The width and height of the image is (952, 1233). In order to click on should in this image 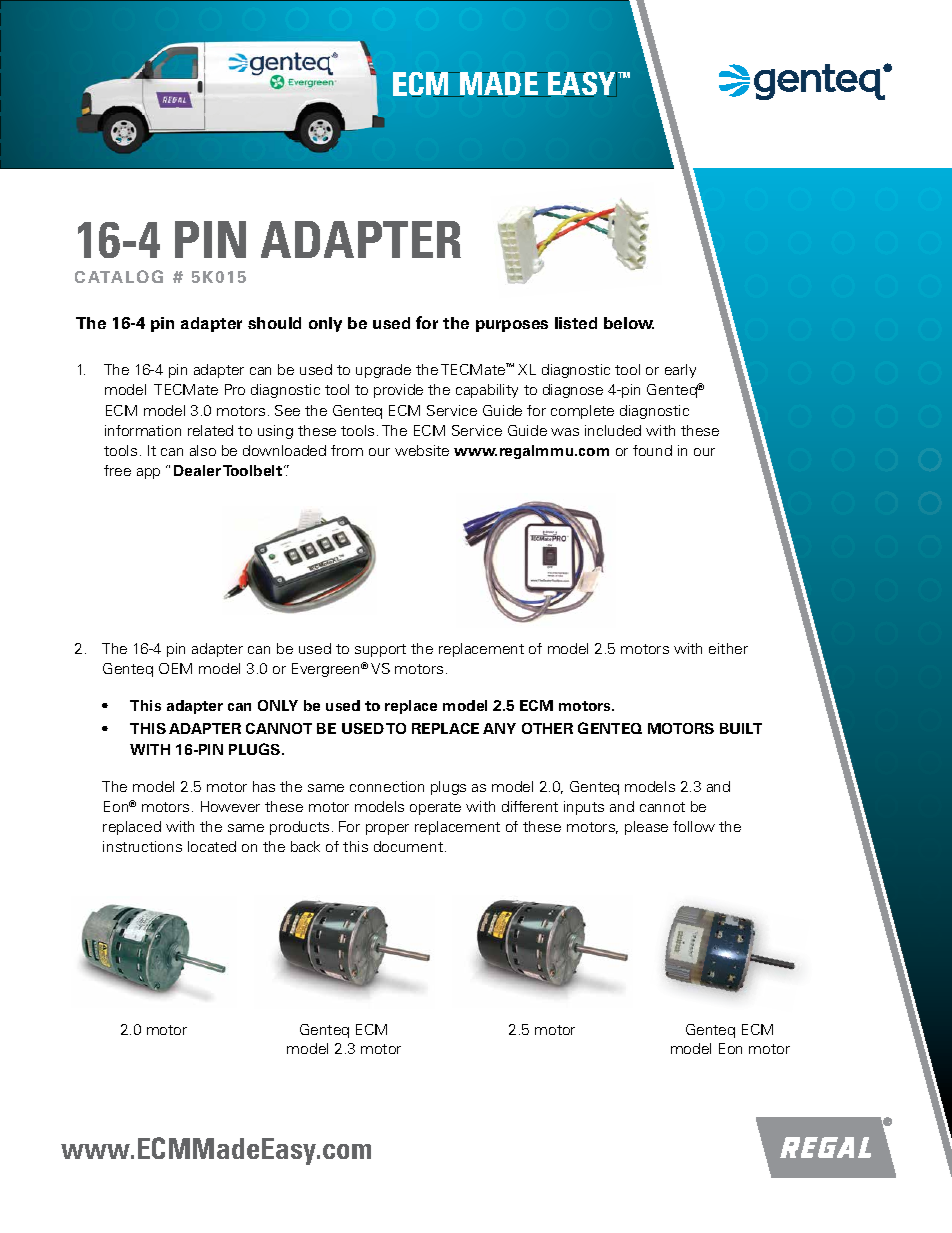, I will do `click(274, 323)`.
